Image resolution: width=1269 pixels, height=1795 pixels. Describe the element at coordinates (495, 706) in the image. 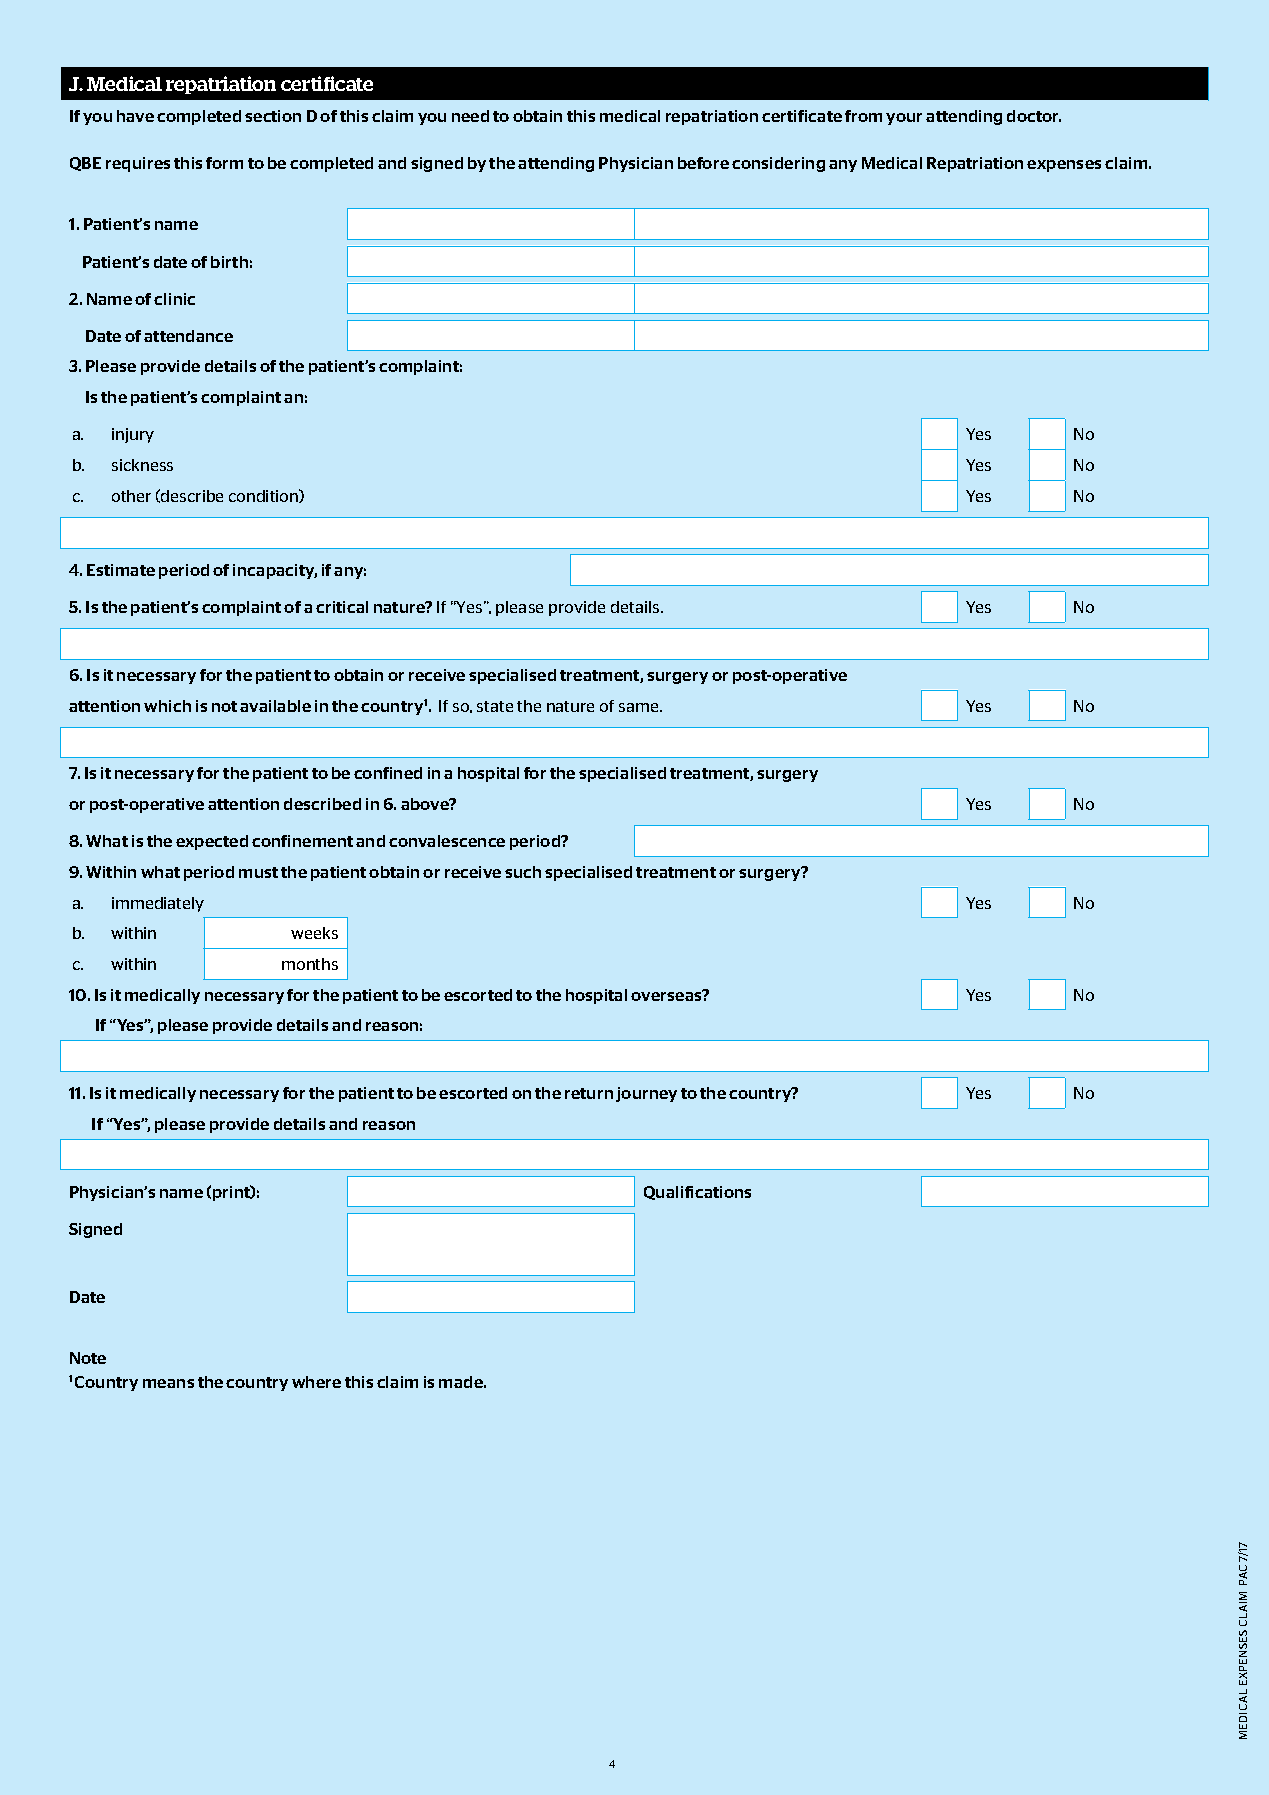

I see `state` at that location.
